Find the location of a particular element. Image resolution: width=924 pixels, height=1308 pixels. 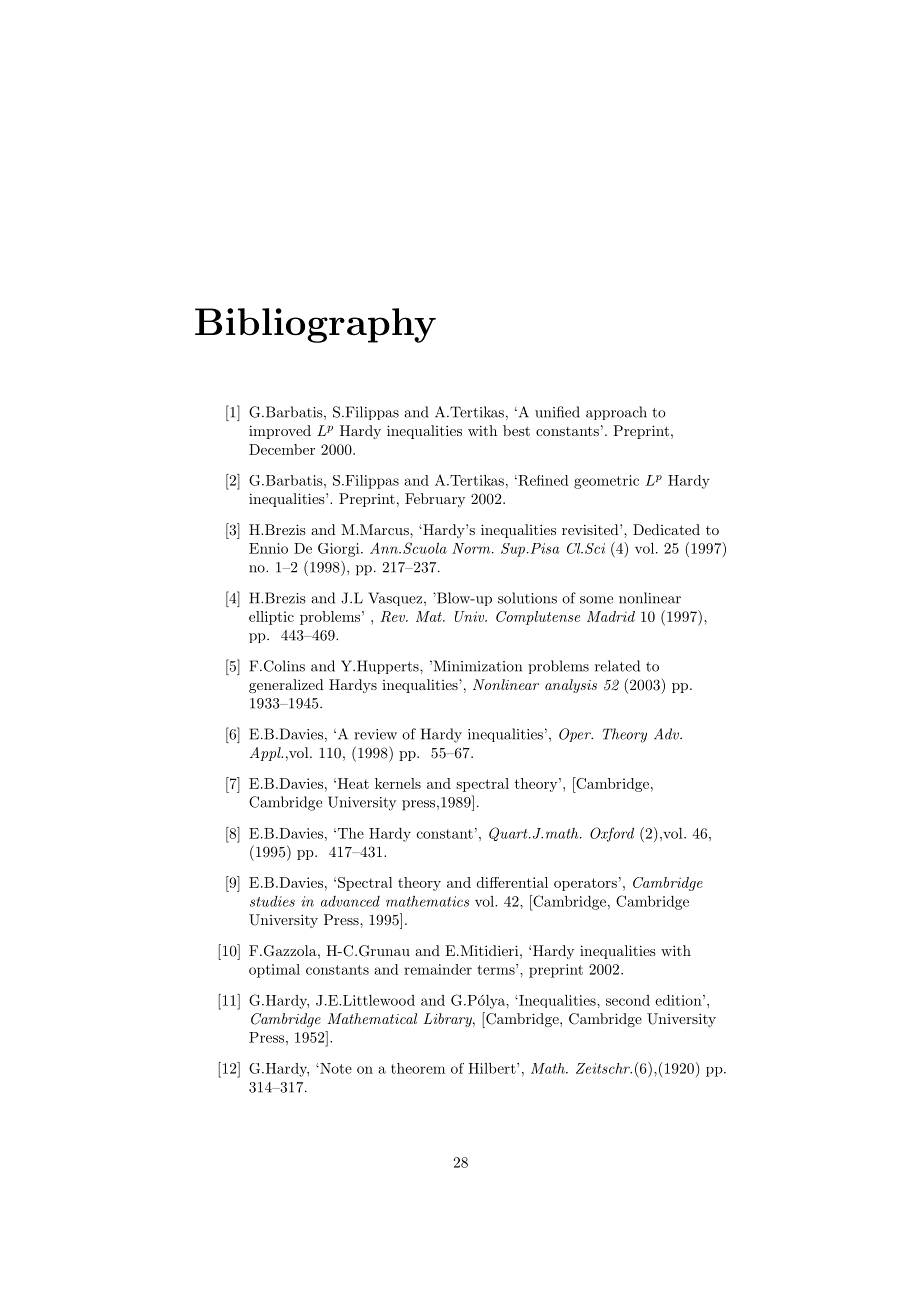

kernels is located at coordinates (398, 783).
